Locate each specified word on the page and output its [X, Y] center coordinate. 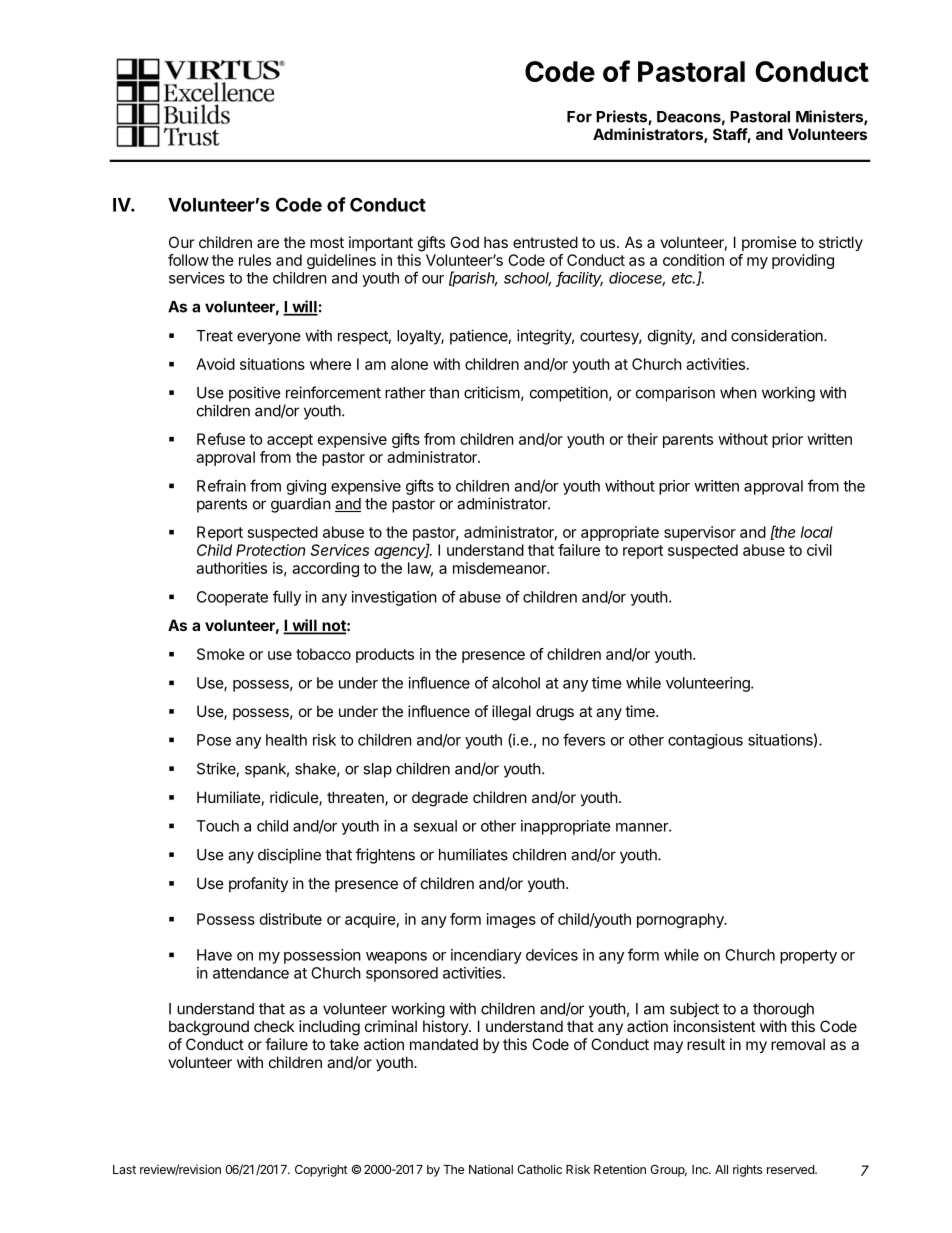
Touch [217, 826]
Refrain [221, 485]
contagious [705, 741]
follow [188, 260]
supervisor [700, 533]
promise [769, 243]
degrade [440, 799]
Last [124, 1169]
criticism [492, 392]
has [496, 242]
